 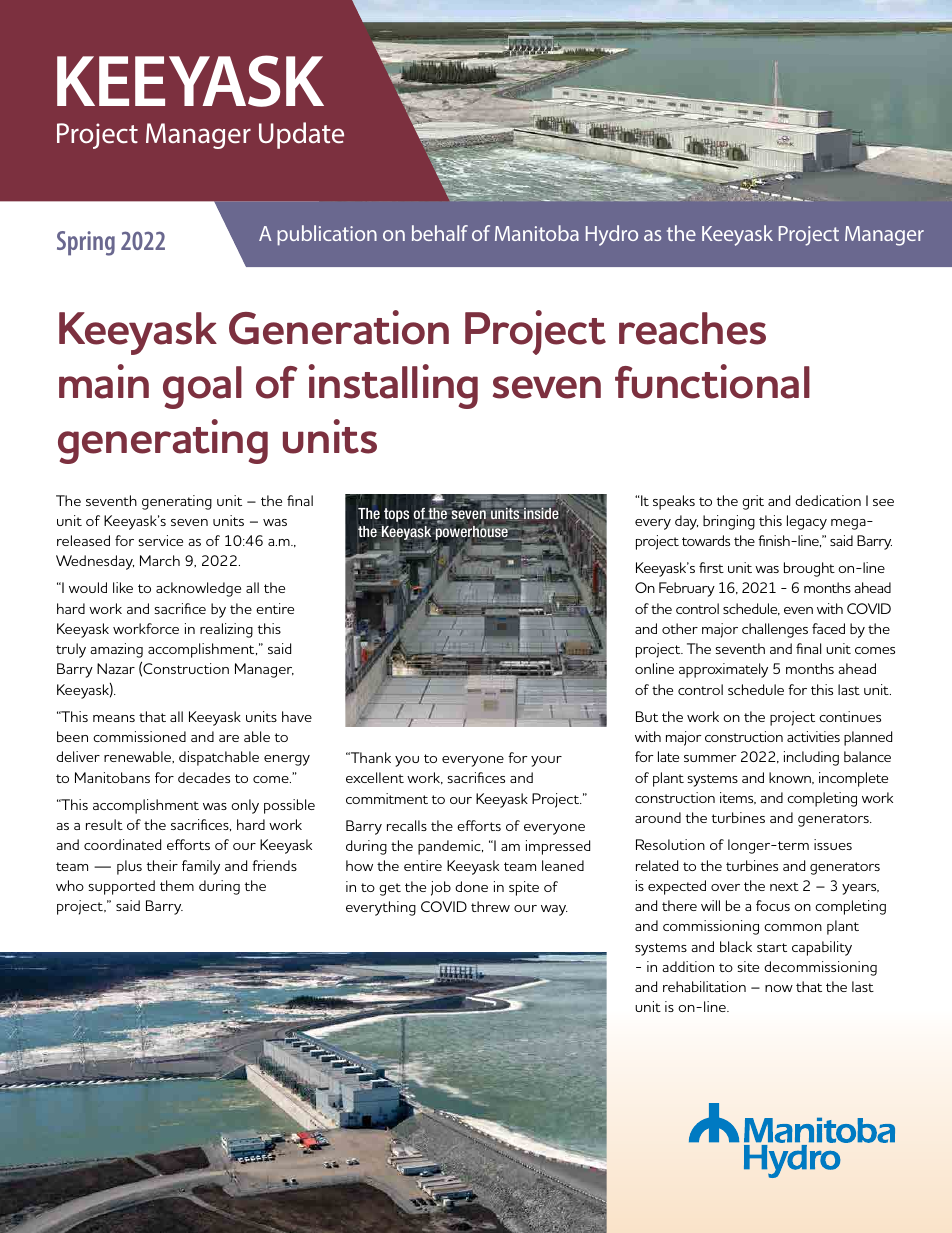 What do you see at coordinates (490, 906) in the screenshot?
I see `threw` at bounding box center [490, 906].
